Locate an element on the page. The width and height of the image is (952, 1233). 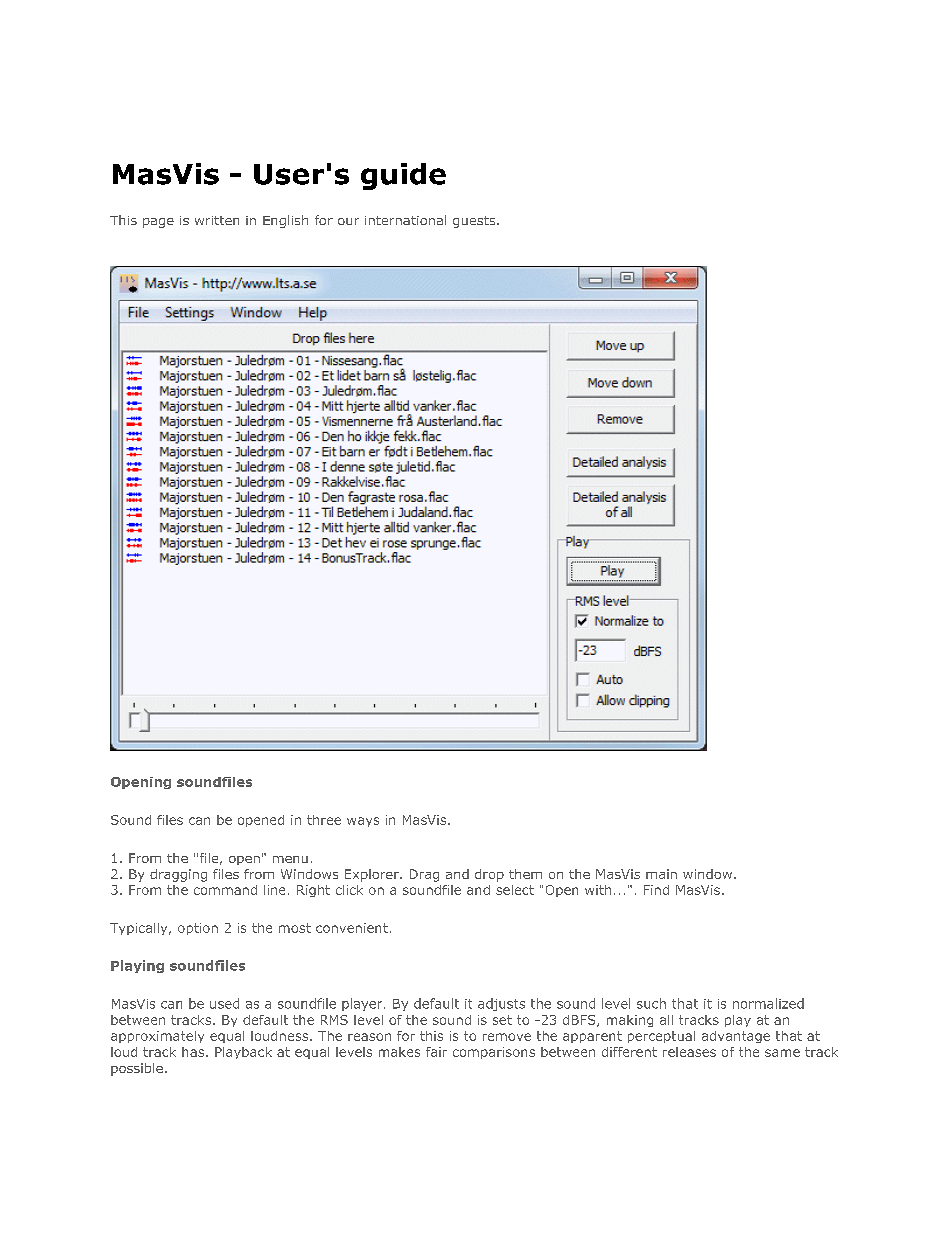
fair is located at coordinates (436, 1052).
